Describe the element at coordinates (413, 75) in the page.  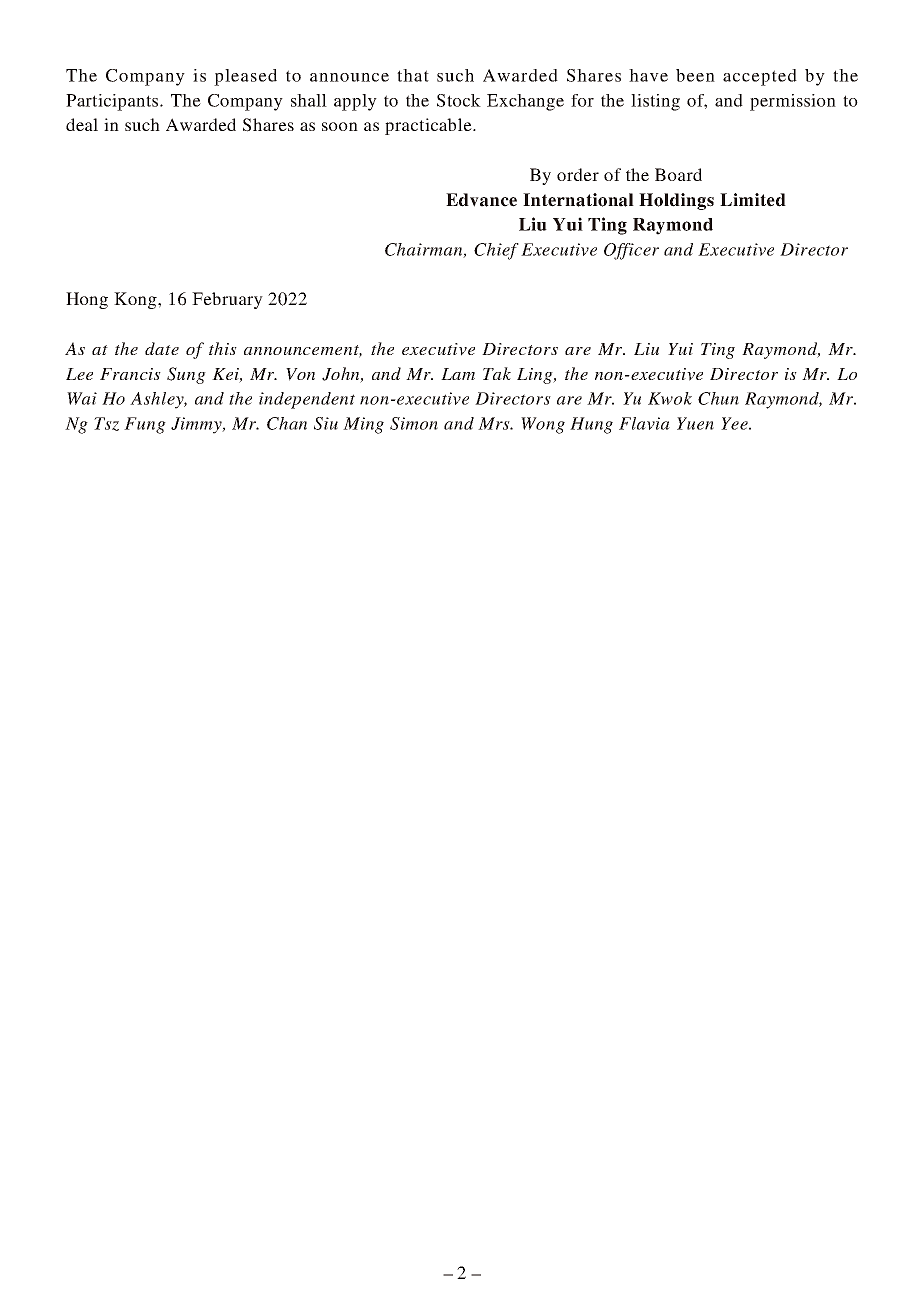
I see `that` at that location.
